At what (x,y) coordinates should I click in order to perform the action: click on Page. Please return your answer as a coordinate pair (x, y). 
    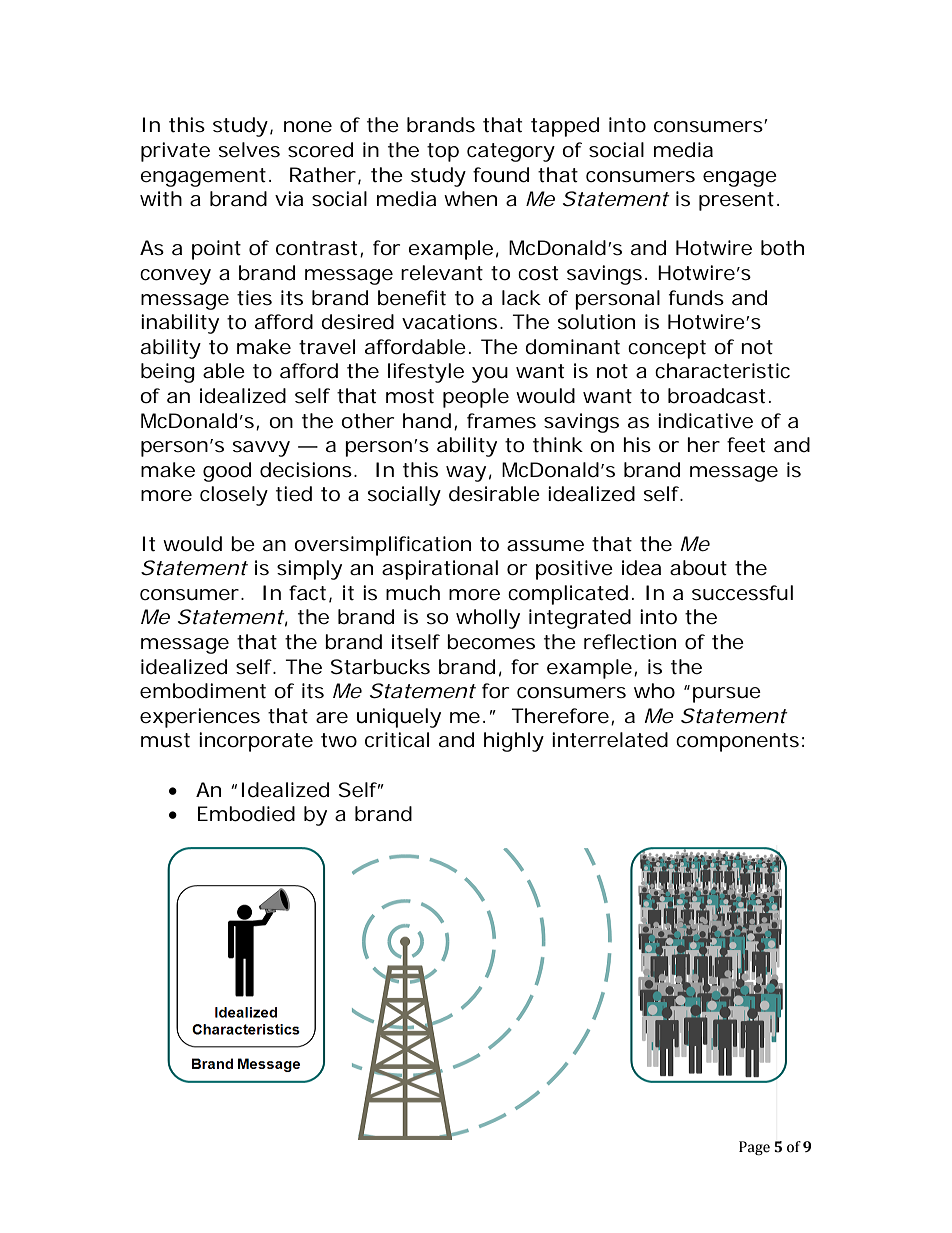
    Looking at the image, I should click on (754, 1148).
